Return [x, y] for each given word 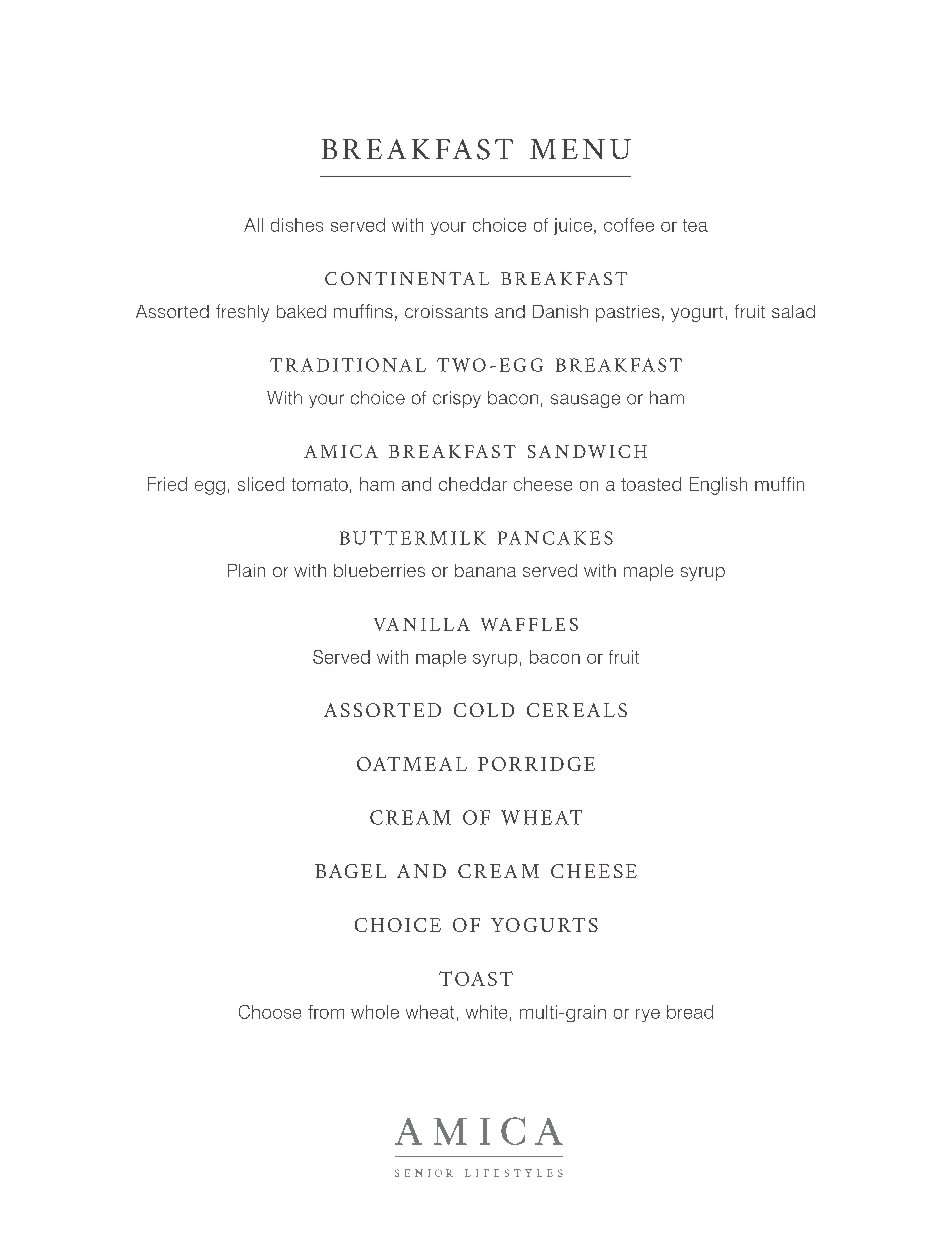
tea [695, 225]
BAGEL [350, 871]
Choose [270, 1012]
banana [485, 570]
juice [573, 226]
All [253, 225]
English [718, 486]
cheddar [473, 484]
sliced [261, 484]
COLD [484, 710]
